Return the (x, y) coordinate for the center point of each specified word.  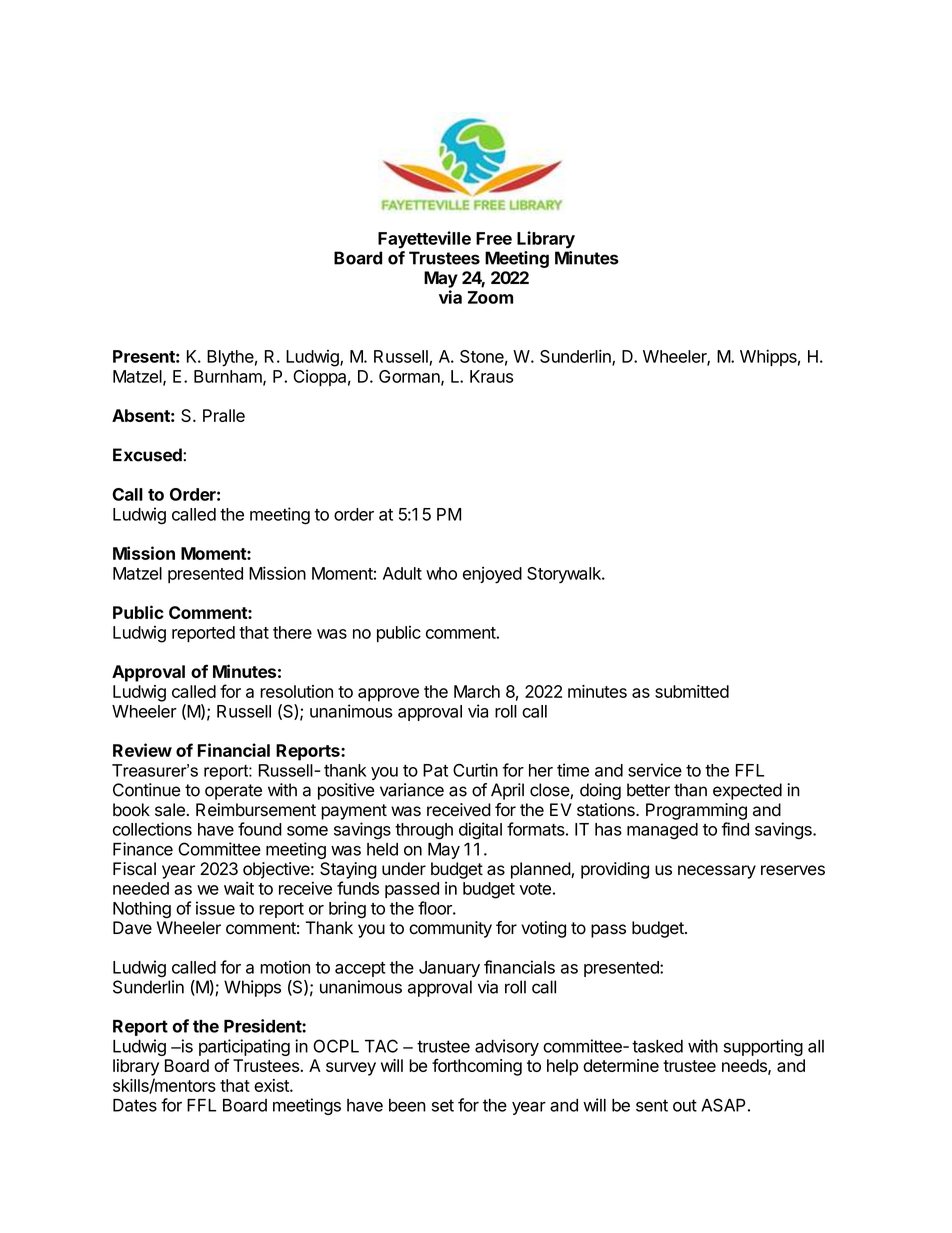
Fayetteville (424, 240)
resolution (296, 691)
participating (244, 1049)
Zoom (490, 297)
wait (239, 888)
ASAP (723, 1105)
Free (494, 238)
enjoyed (492, 575)
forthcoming (477, 1067)
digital (480, 831)
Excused (148, 455)
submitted (692, 691)
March (477, 691)
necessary (717, 872)
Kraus (491, 376)
